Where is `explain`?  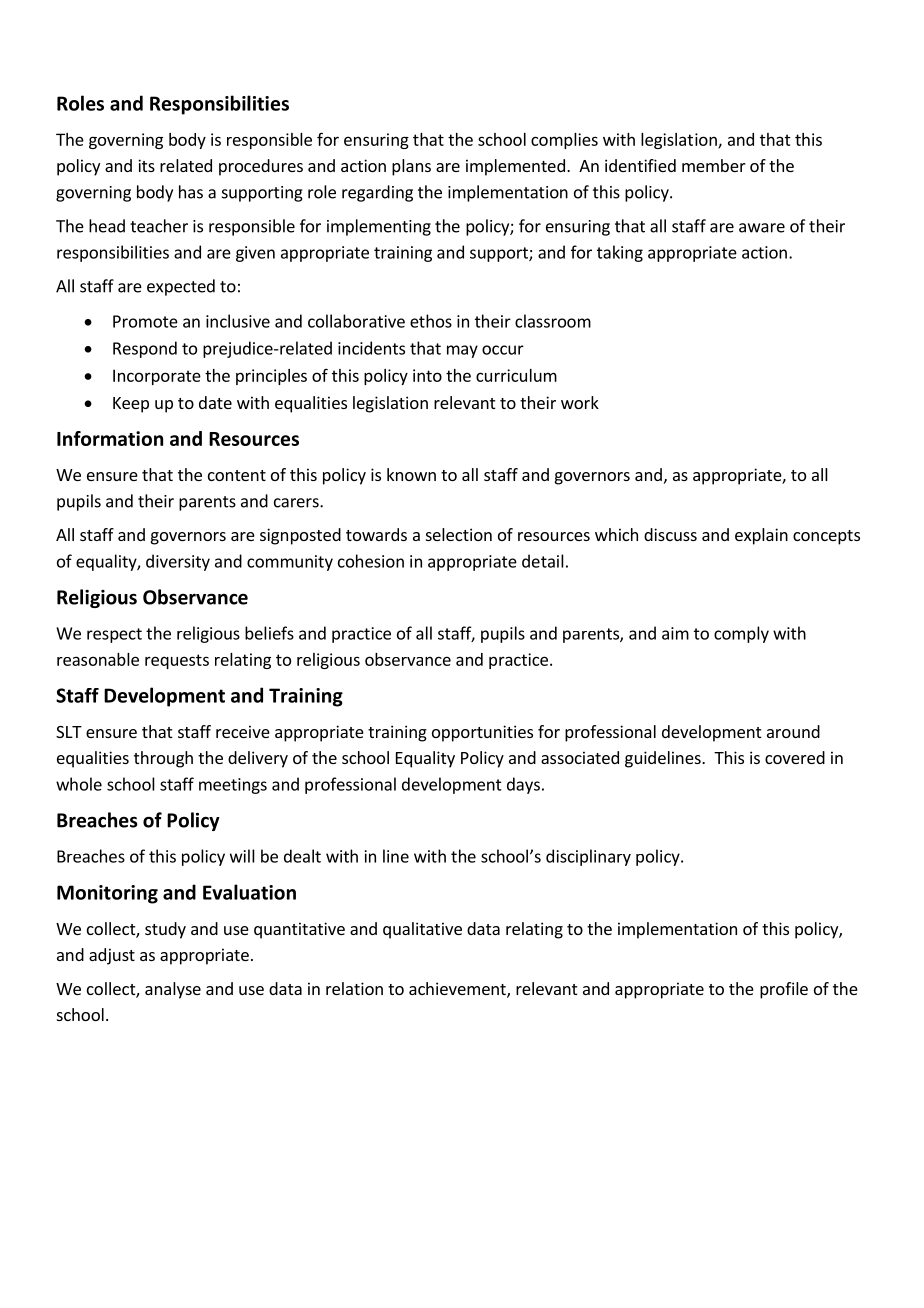
explain is located at coordinates (761, 536).
